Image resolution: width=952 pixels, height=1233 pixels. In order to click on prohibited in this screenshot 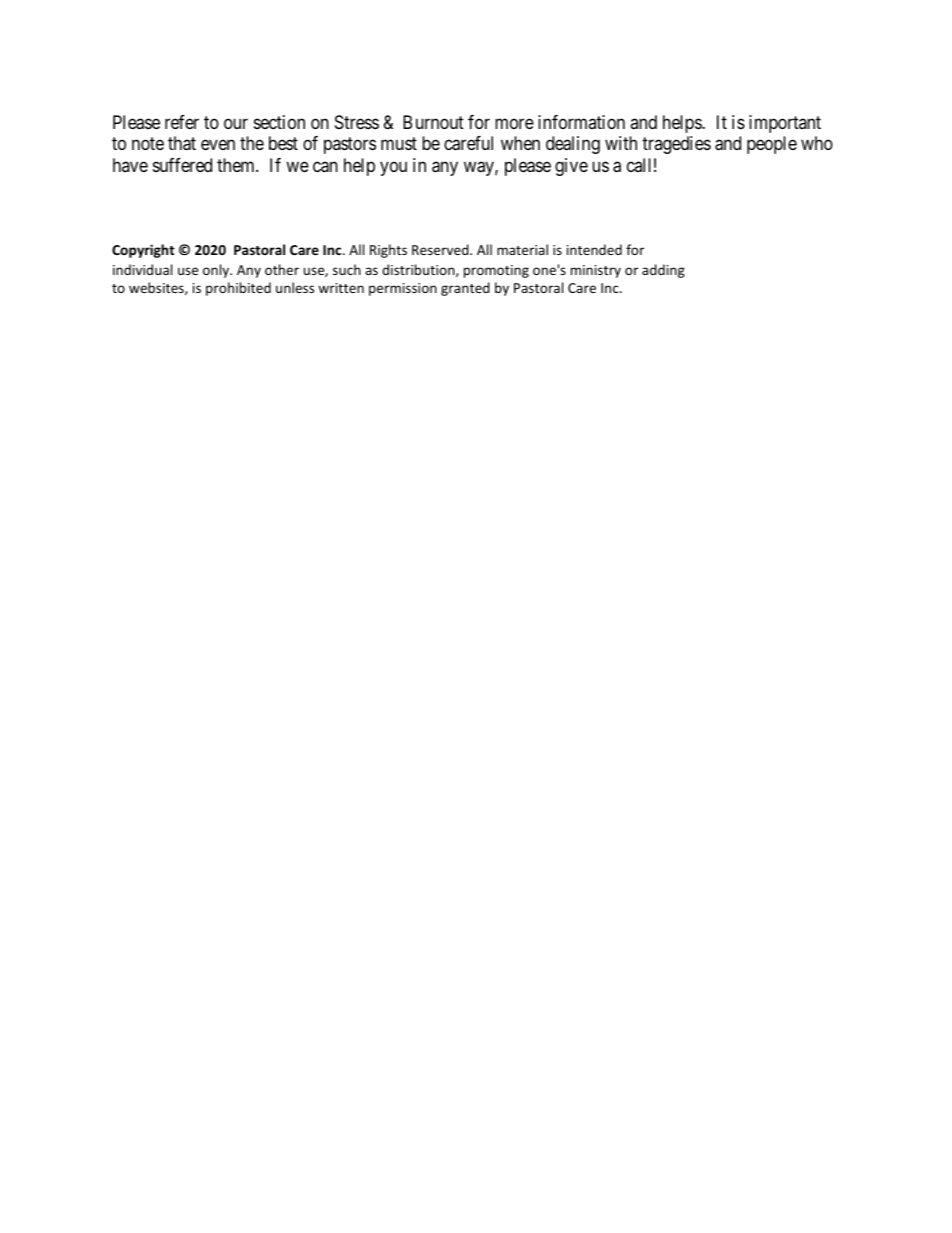, I will do `click(238, 289)`.
